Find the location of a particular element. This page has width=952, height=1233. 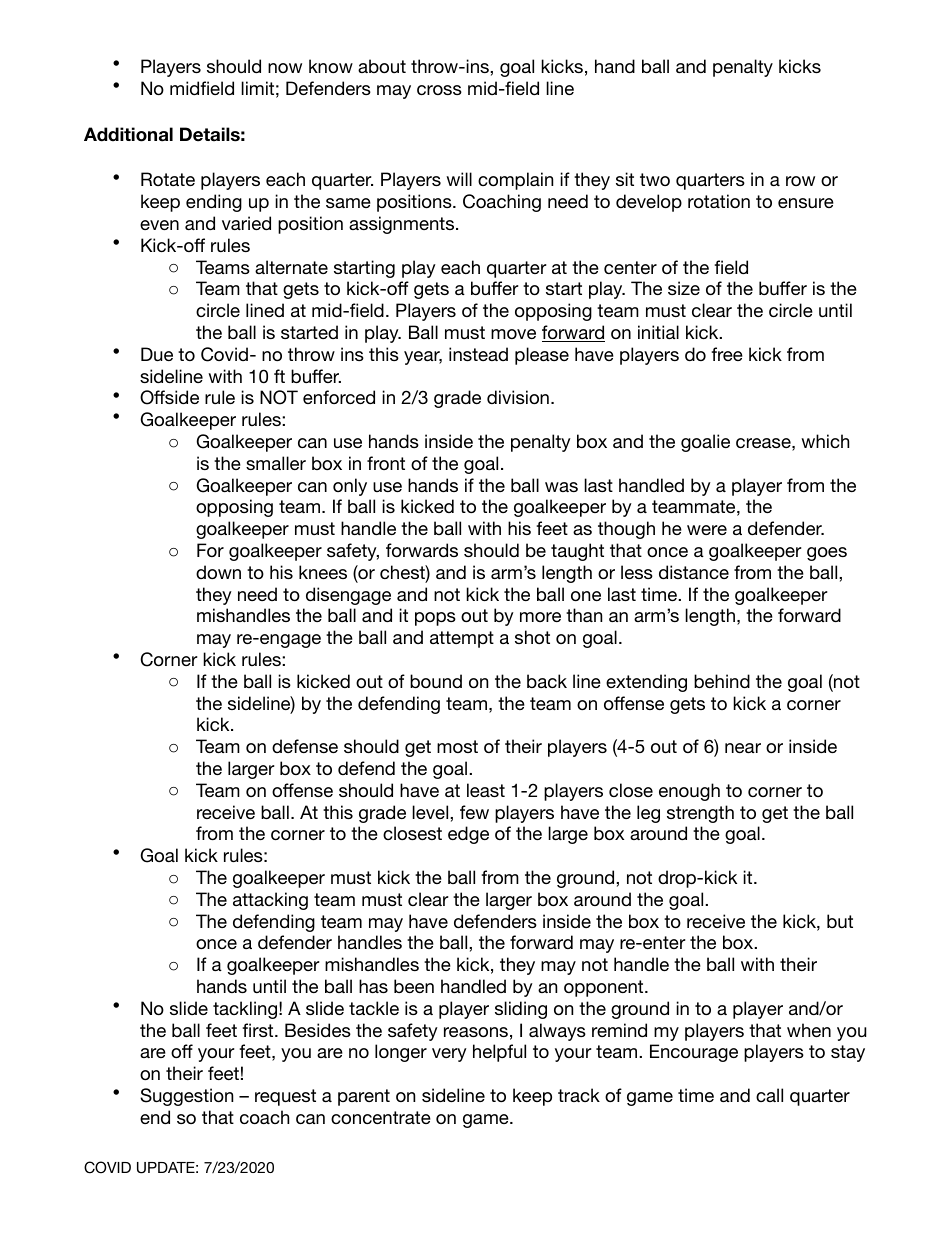

rotation is located at coordinates (719, 201).
